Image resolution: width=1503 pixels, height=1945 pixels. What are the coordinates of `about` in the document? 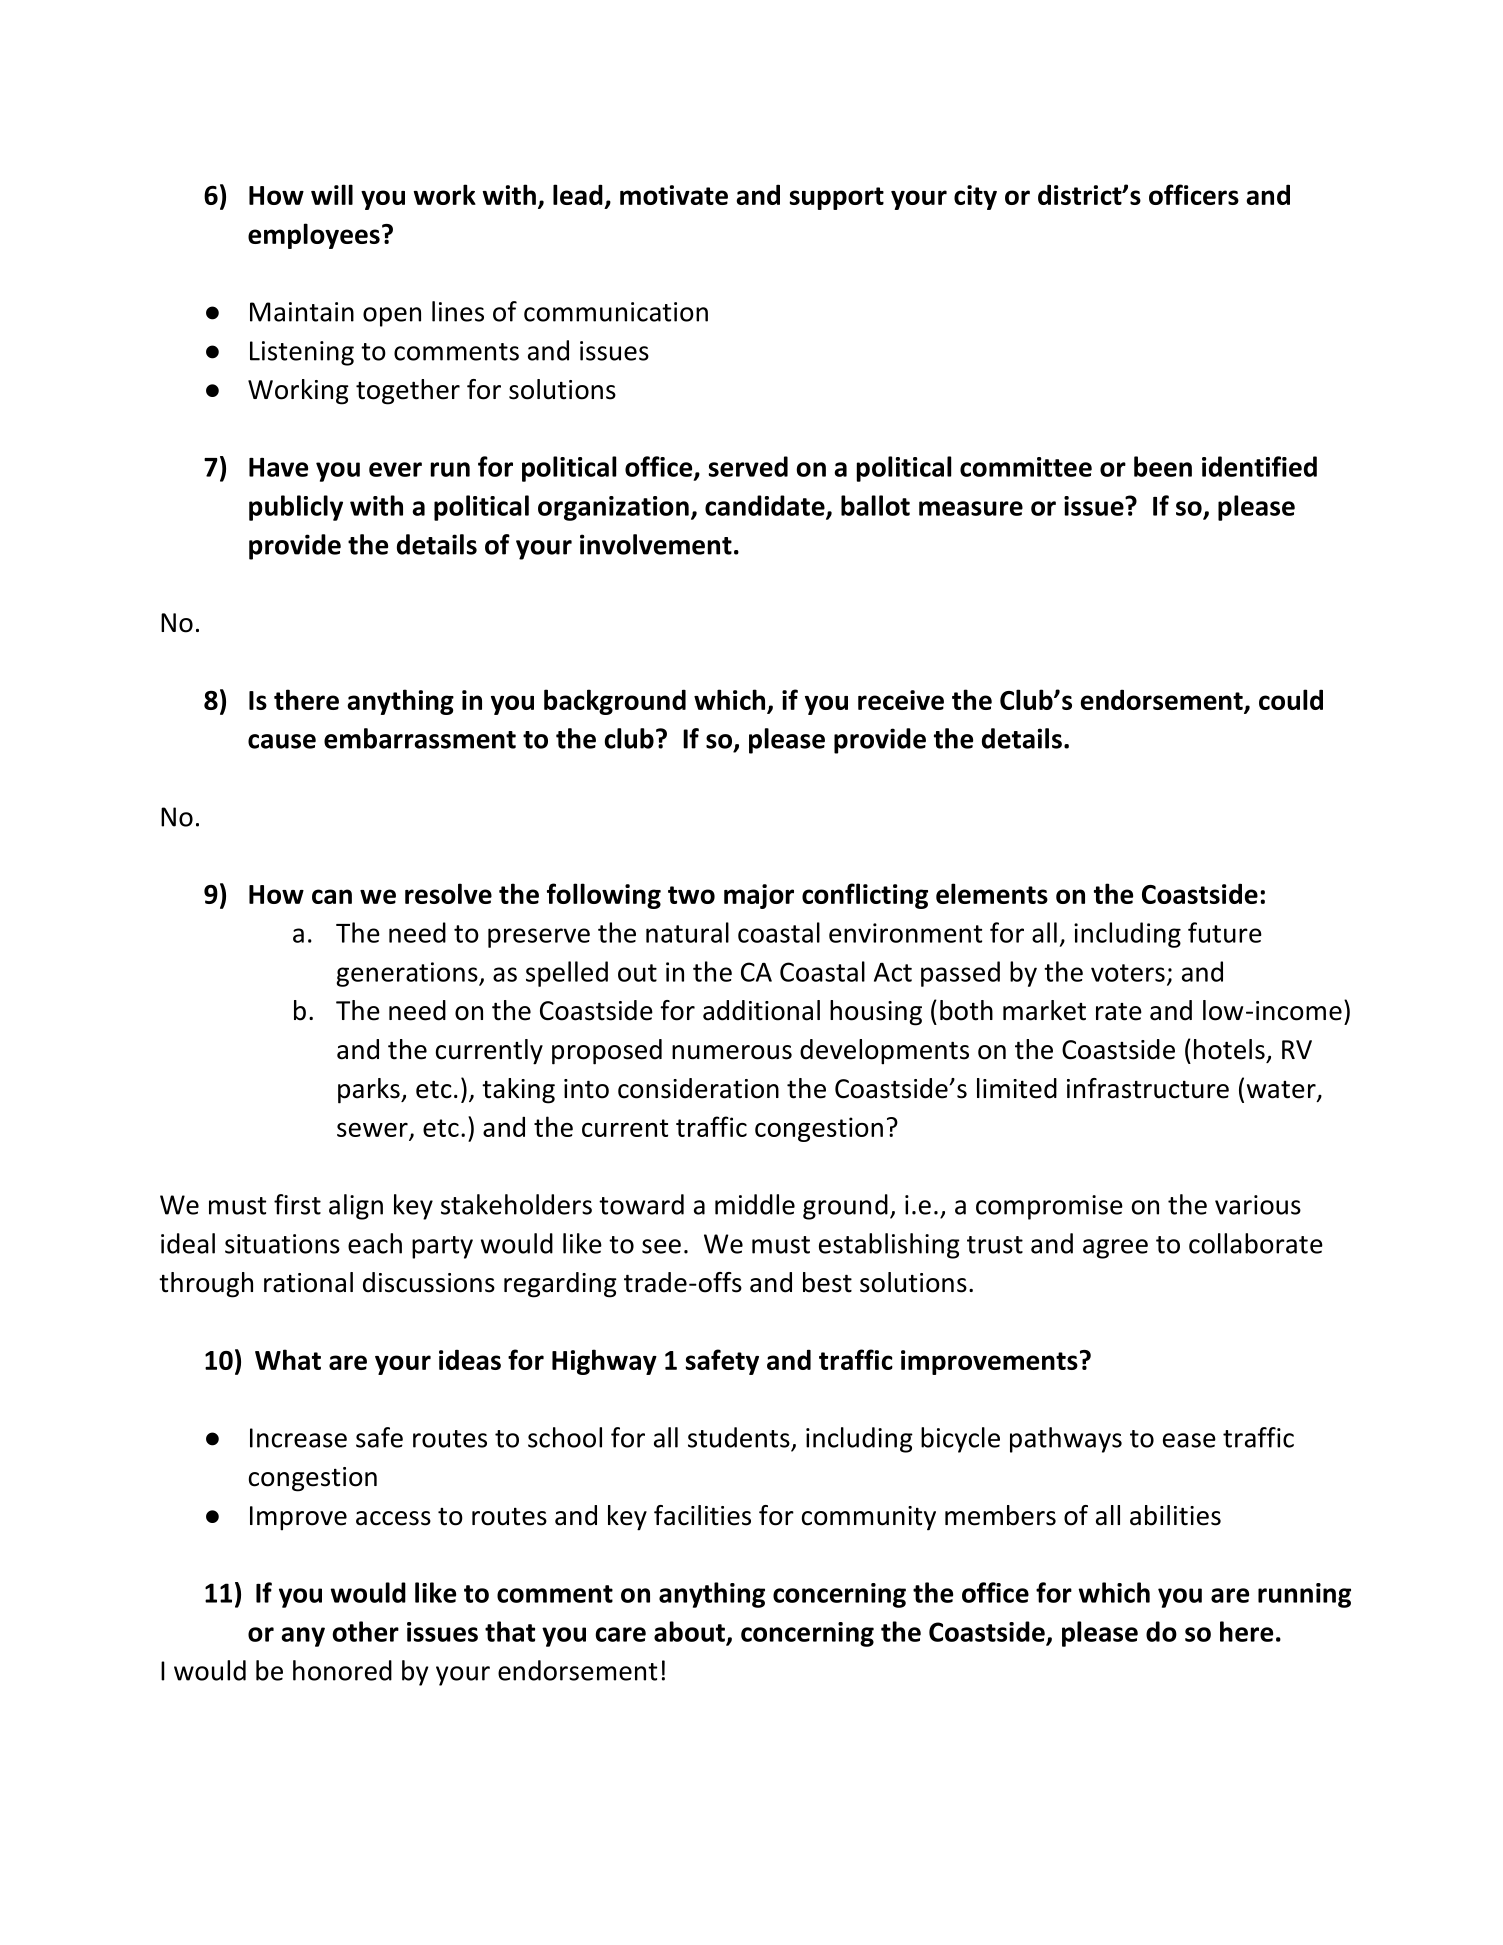 It's located at (689, 1631).
